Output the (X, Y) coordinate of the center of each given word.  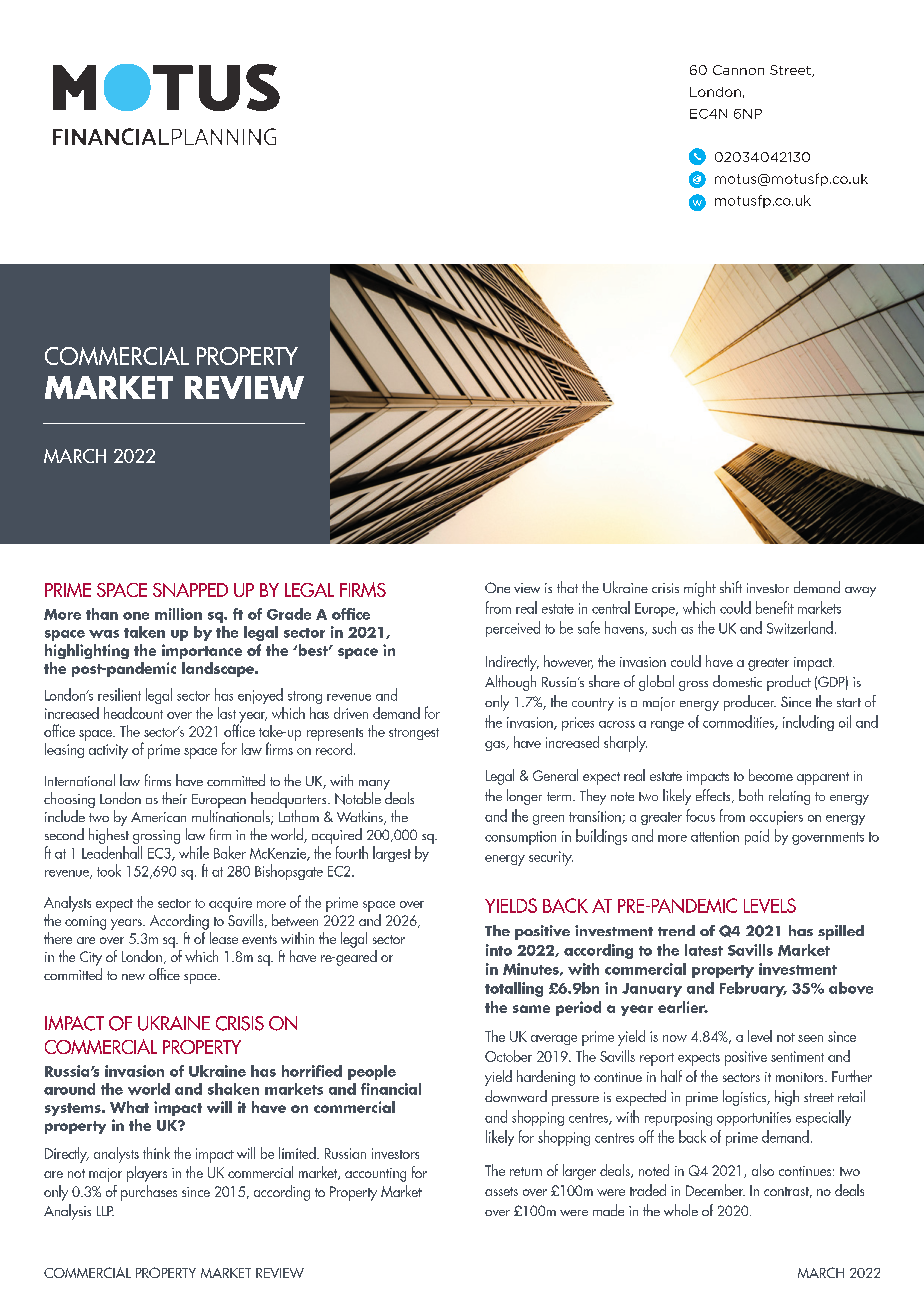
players (147, 1174)
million (178, 614)
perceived (513, 629)
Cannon (738, 70)
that (567, 587)
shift (731, 587)
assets (501, 1191)
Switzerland (800, 627)
